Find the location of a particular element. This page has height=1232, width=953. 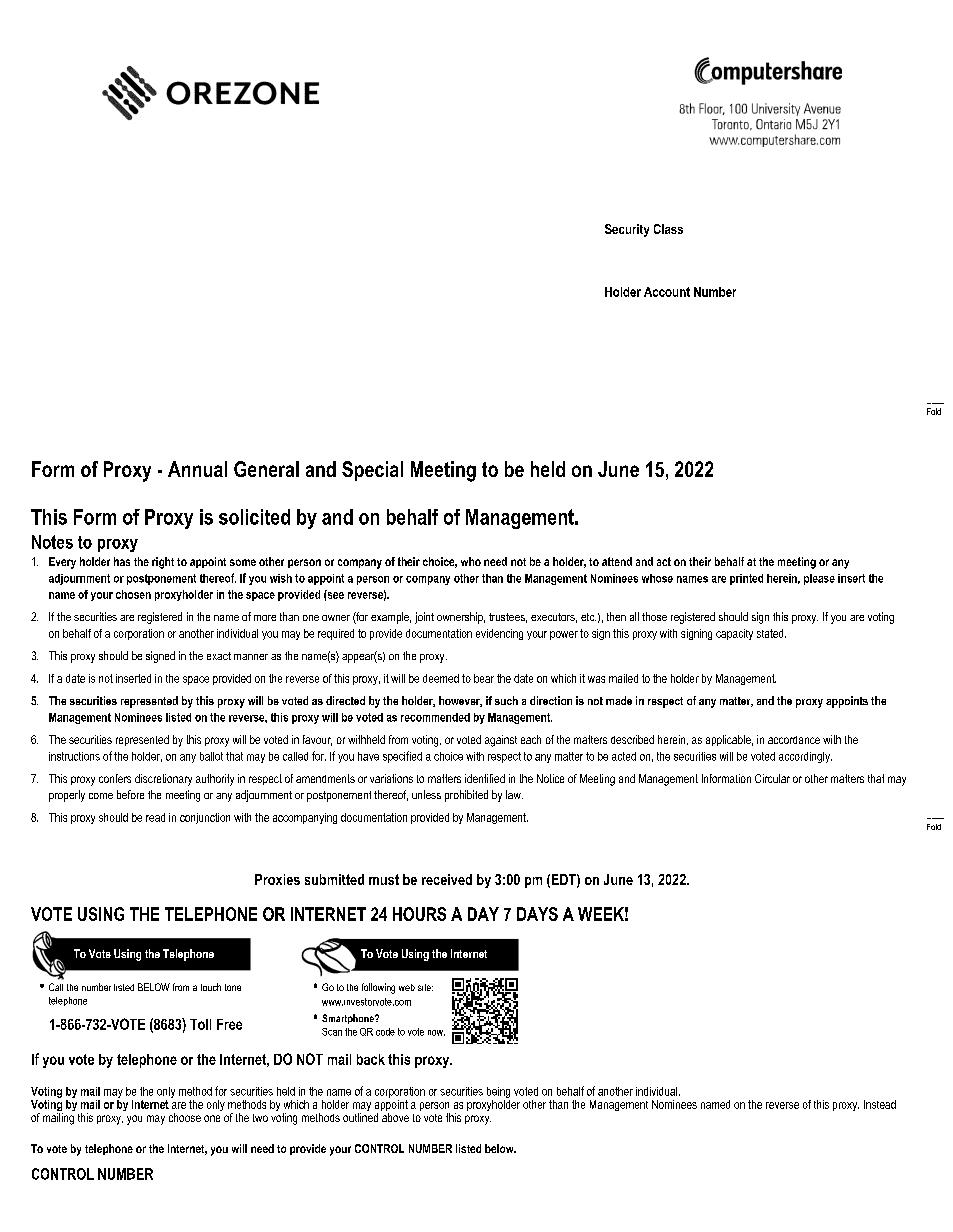

bear is located at coordinates (484, 678).
